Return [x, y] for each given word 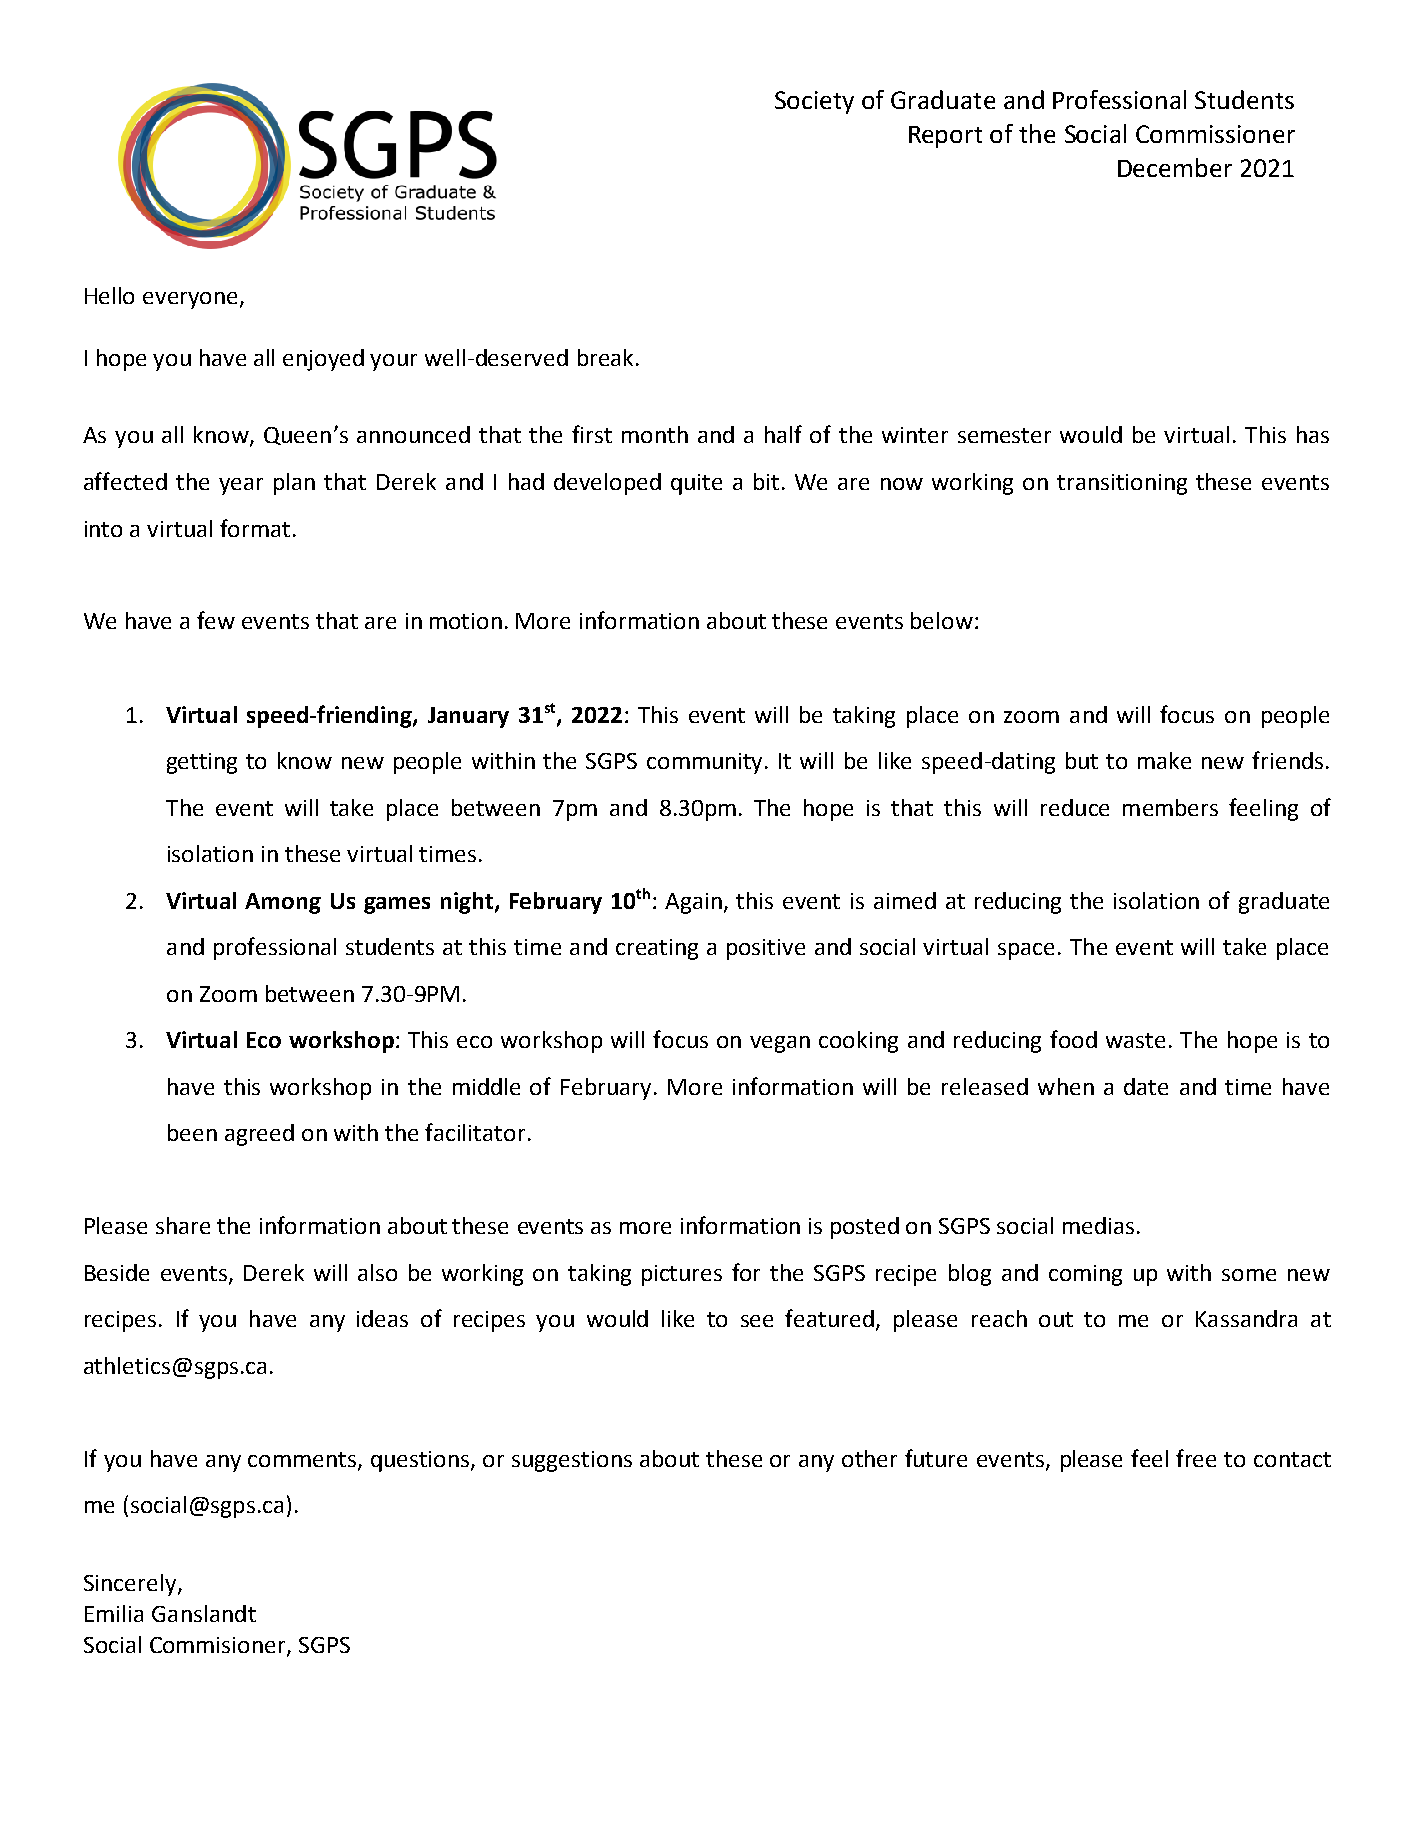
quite [696, 484]
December [1175, 167]
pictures [682, 1275]
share [183, 1225]
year [241, 486]
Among [283, 903]
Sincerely [131, 1585]
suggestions [572, 1461]
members [1170, 807]
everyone [190, 300]
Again [693, 903]
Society [814, 102]
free [1196, 1458]
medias [1098, 1225]
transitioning [1122, 484]
